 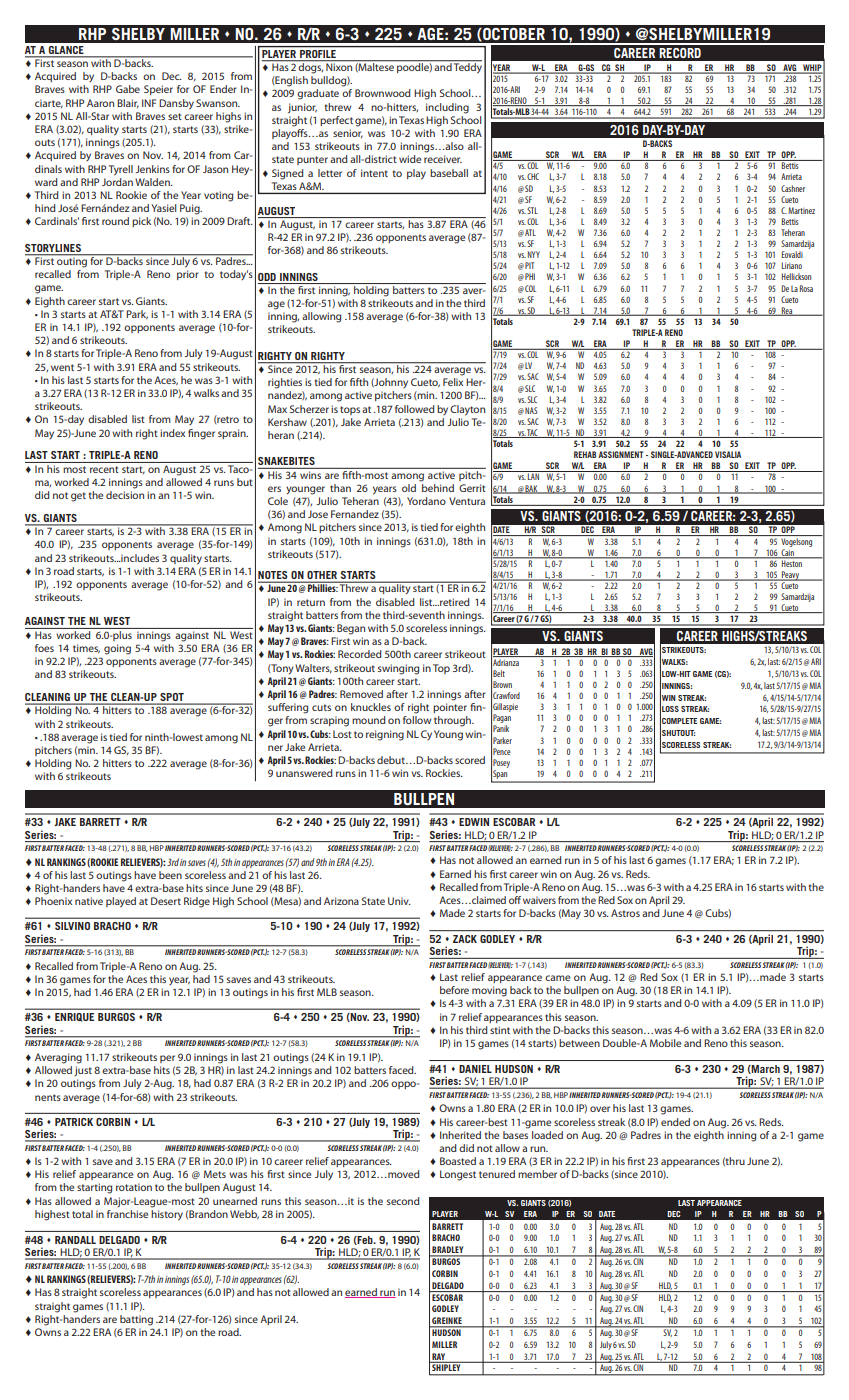 What do you see at coordinates (793, 188) in the screenshot?
I see `Cashner` at bounding box center [793, 188].
